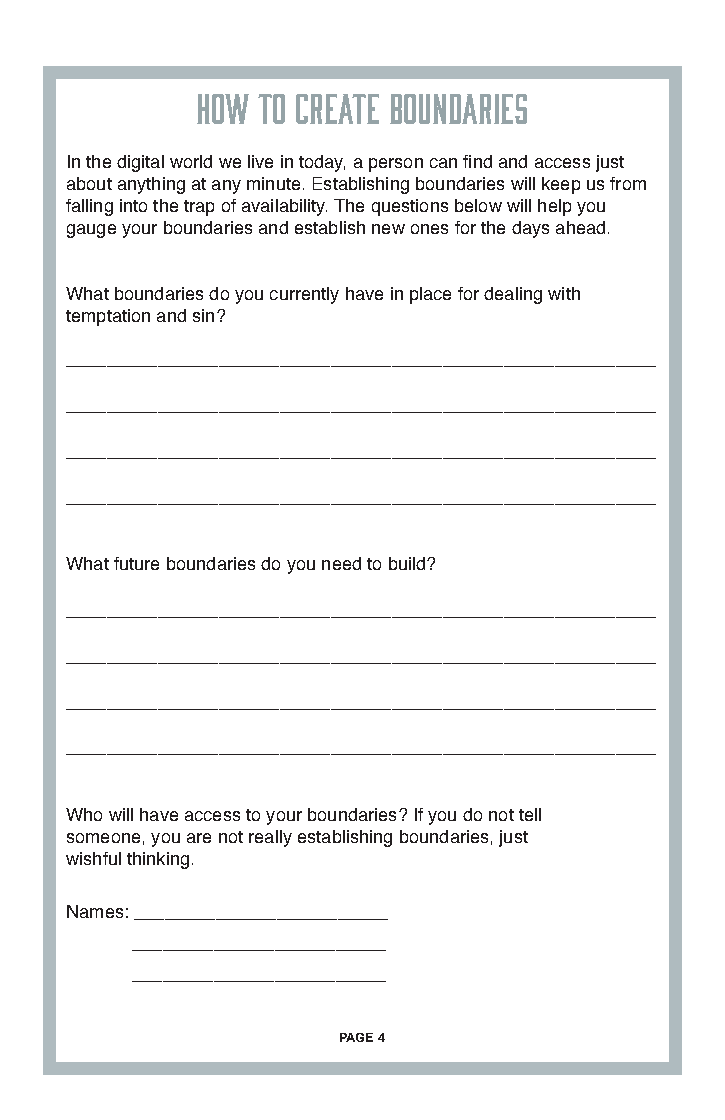  I want to click on Names, so click(95, 911).
